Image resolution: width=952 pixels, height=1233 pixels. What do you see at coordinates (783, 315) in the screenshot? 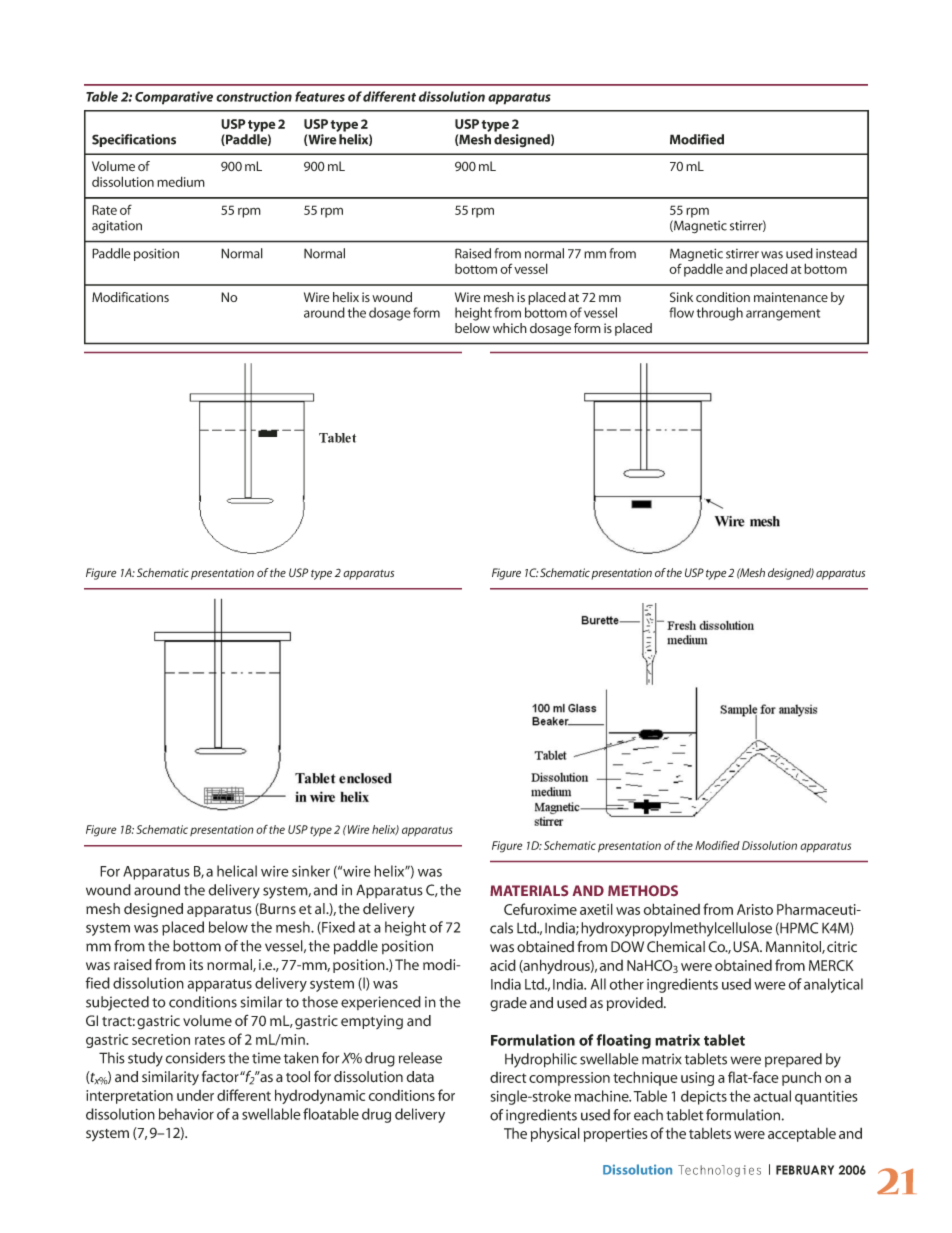
I see `arrangement` at bounding box center [783, 315].
